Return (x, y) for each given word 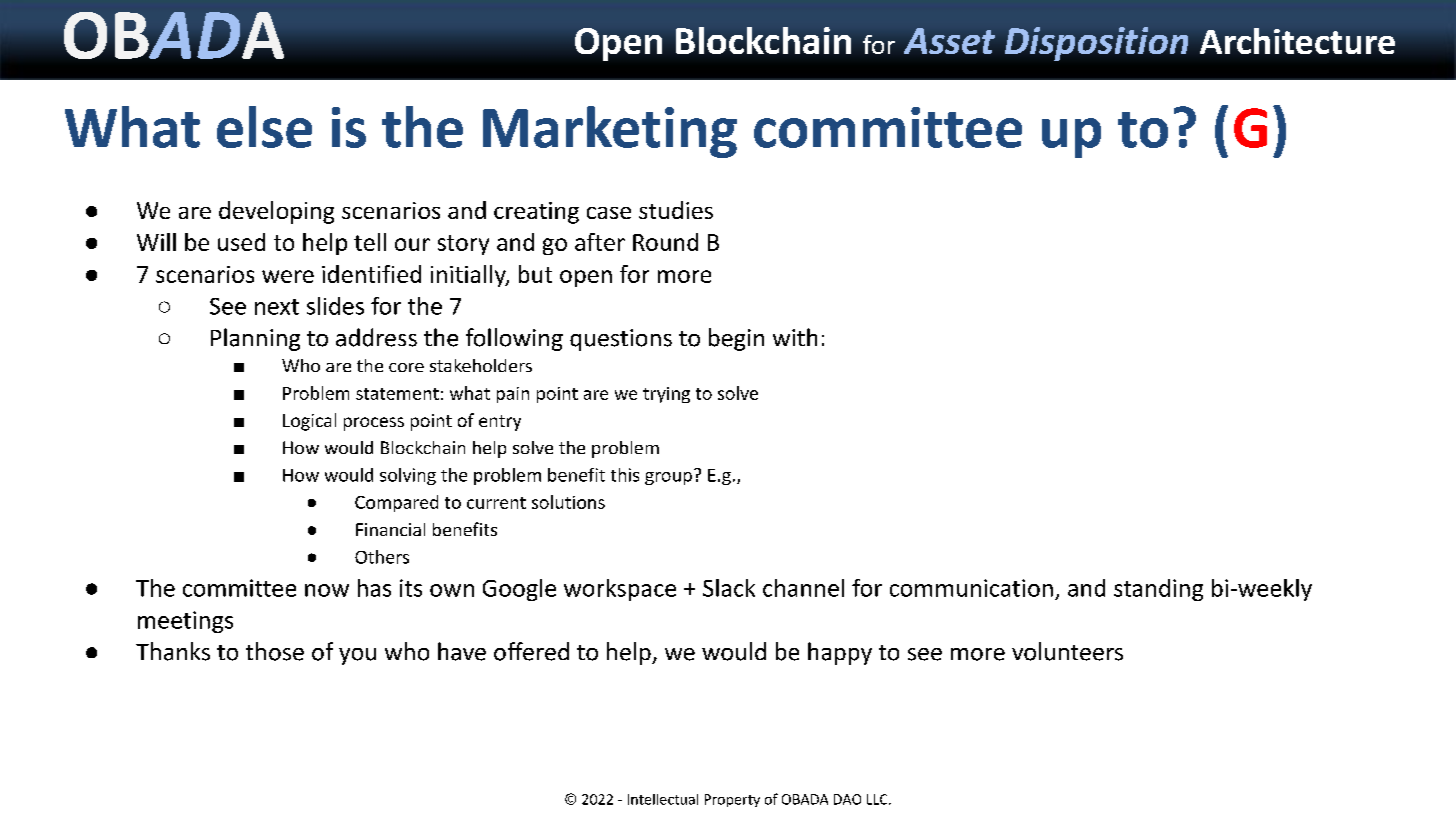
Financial (390, 529)
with (795, 337)
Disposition (1096, 44)
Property (732, 800)
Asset (949, 41)
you (357, 656)
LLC (878, 799)
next (277, 307)
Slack (729, 588)
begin (736, 339)
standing (1158, 590)
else (264, 127)
